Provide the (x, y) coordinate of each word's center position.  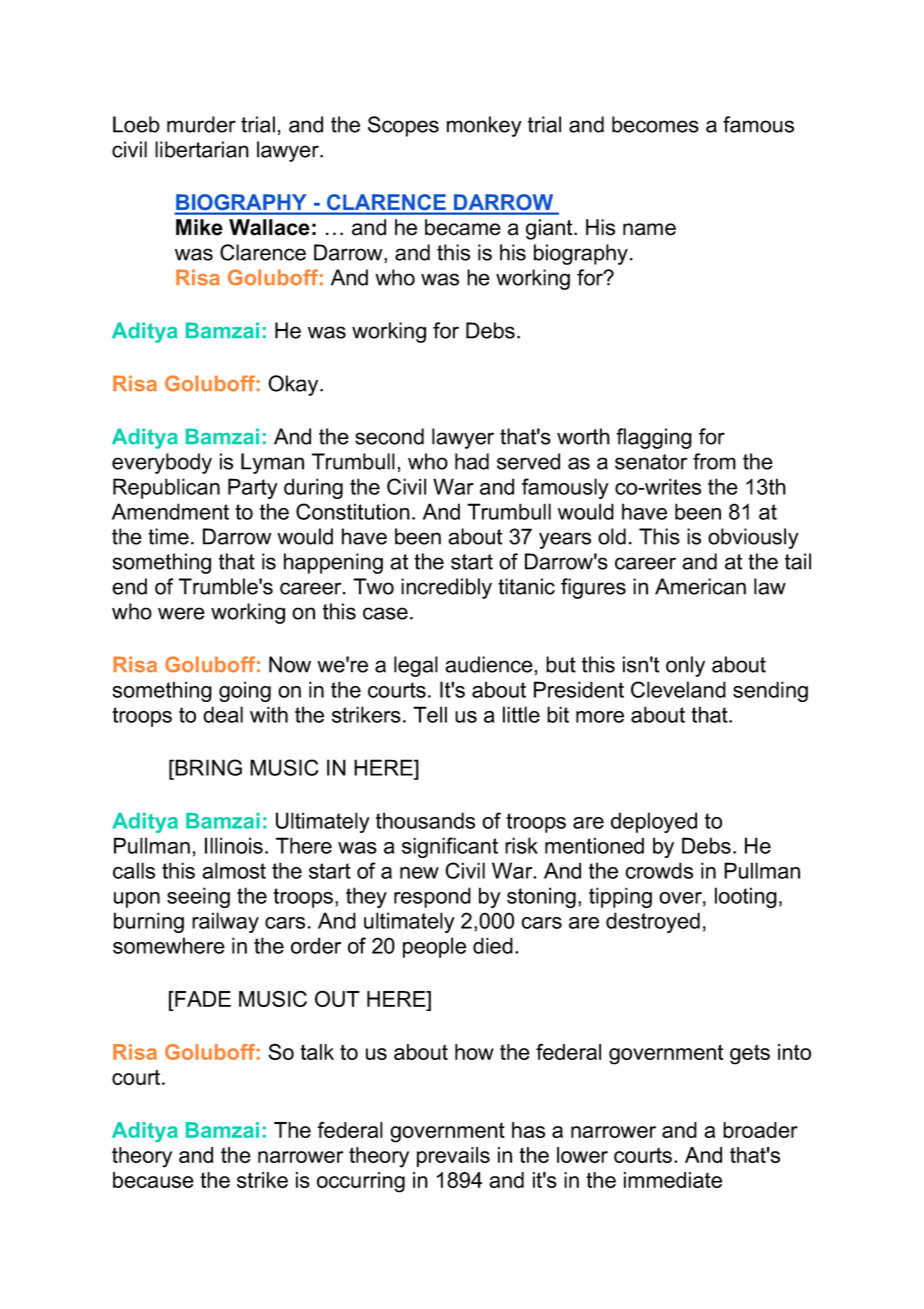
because (153, 1180)
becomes (655, 124)
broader (760, 1130)
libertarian (202, 149)
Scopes (403, 126)
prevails (453, 1157)
